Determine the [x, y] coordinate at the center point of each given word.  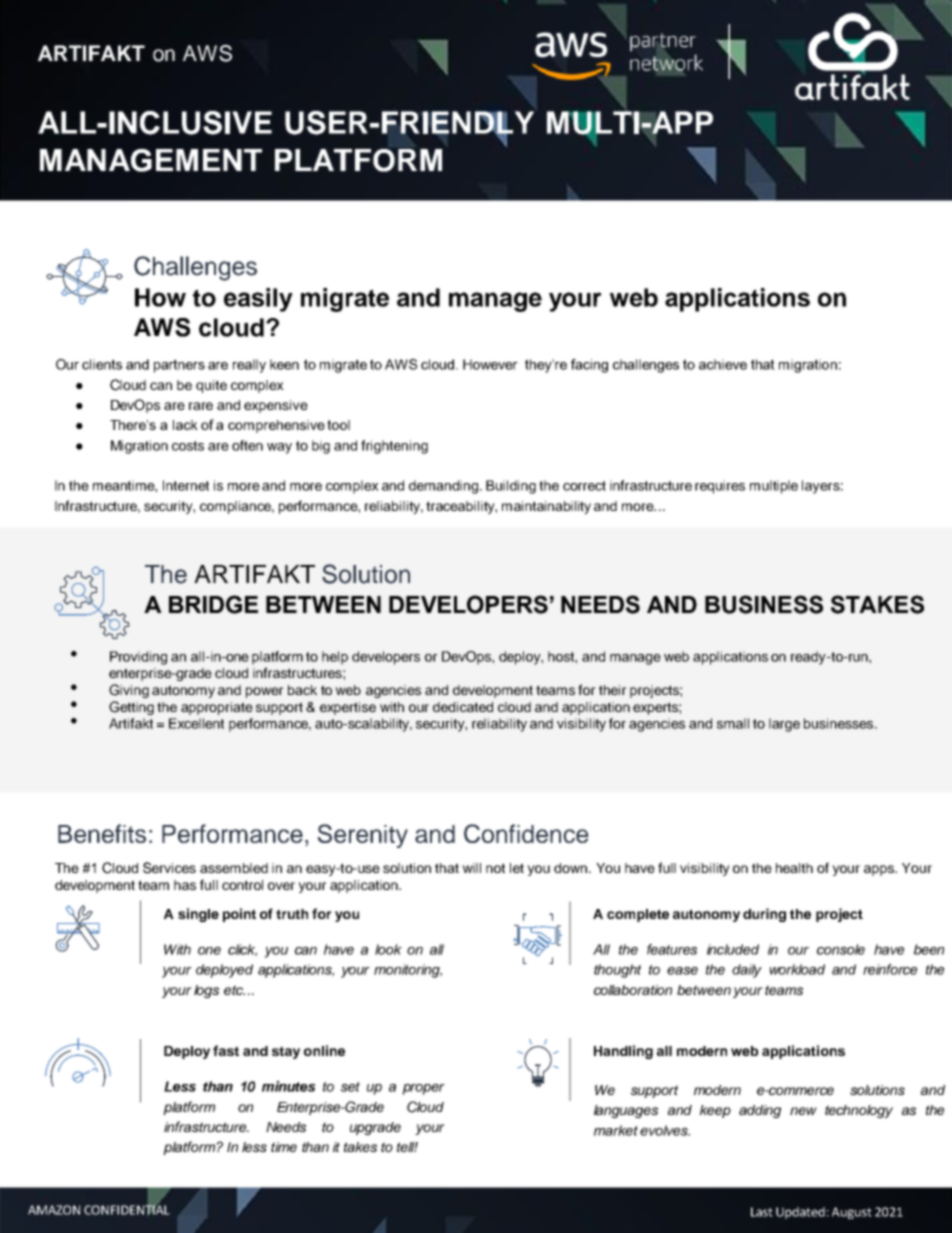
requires [720, 487]
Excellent [196, 723]
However [490, 364]
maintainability [546, 507]
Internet [186, 485]
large [784, 725]
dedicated [463, 707]
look [388, 949]
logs [206, 991]
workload [797, 969]
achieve [723, 364]
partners [179, 366]
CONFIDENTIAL [127, 1209]
